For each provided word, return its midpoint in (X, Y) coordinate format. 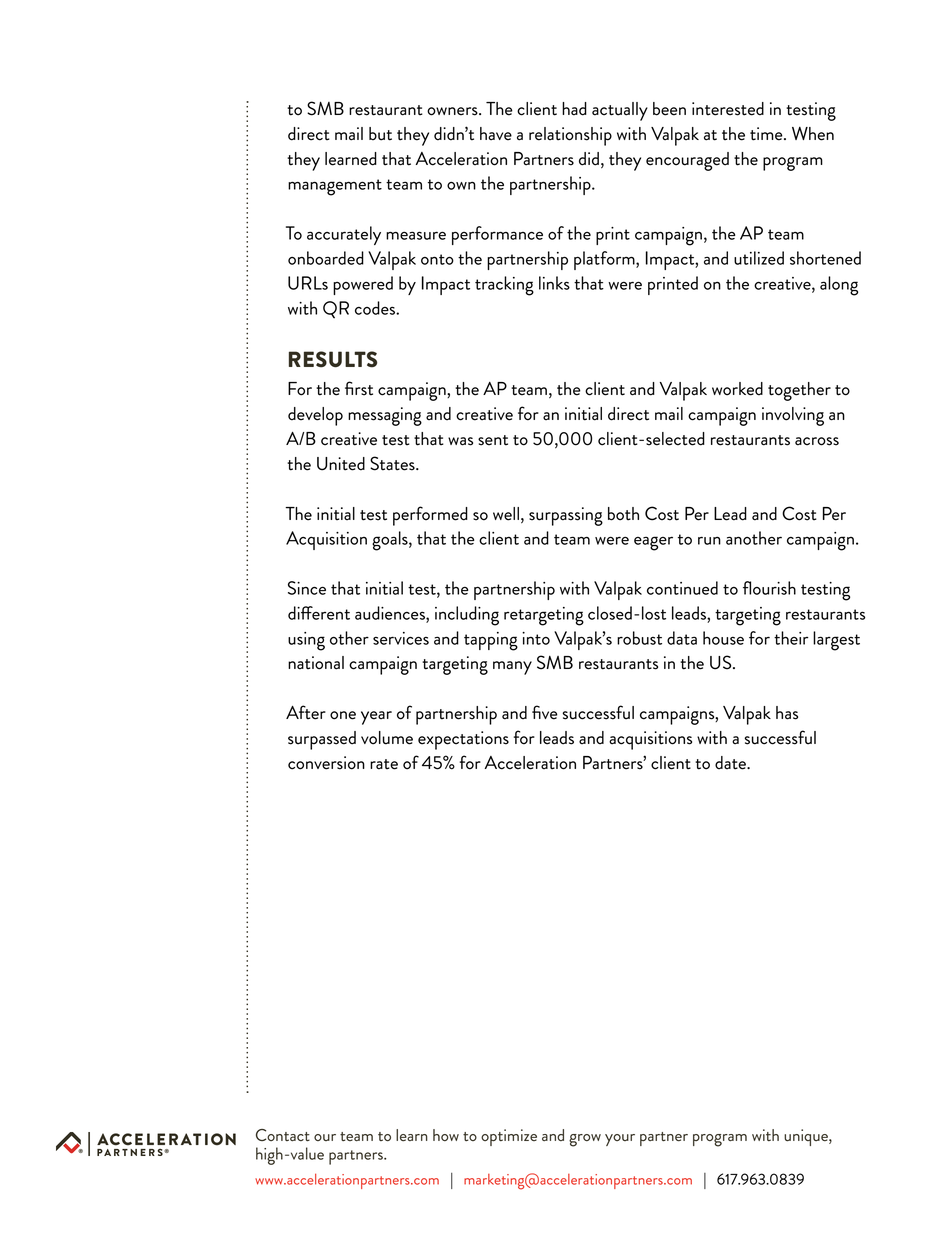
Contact (283, 1135)
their (791, 638)
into (536, 638)
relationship (570, 136)
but (380, 134)
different (319, 613)
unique (807, 1137)
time (767, 134)
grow (585, 1140)
